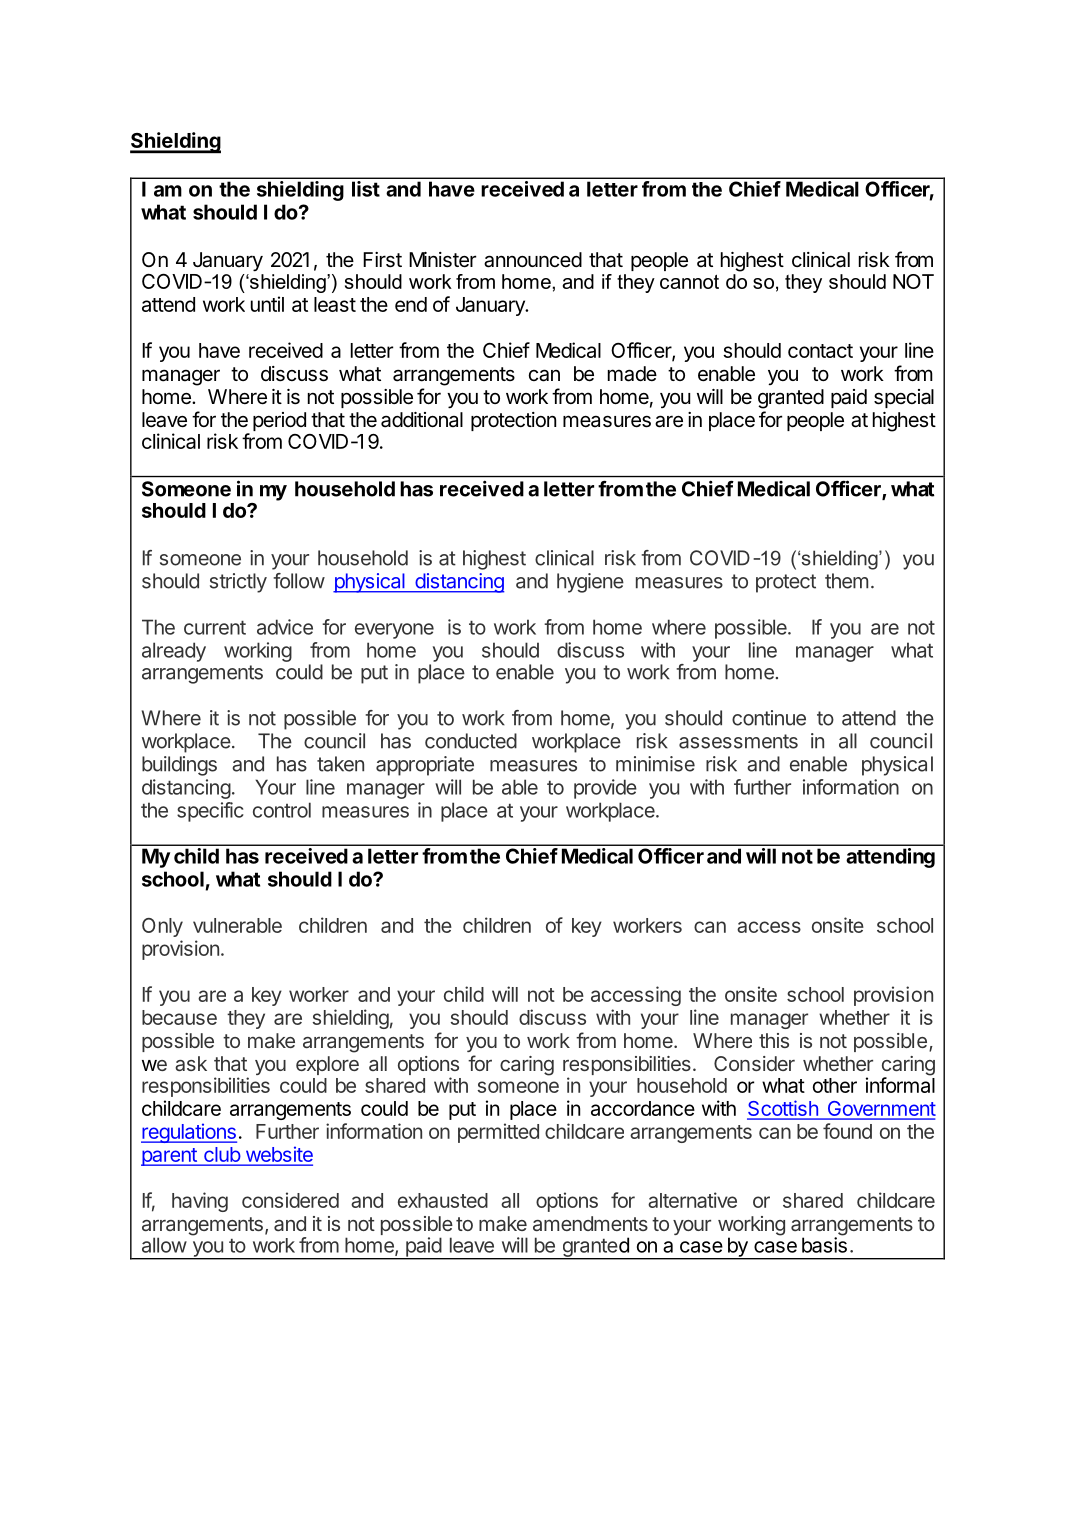  I want to click on until, so click(267, 304).
